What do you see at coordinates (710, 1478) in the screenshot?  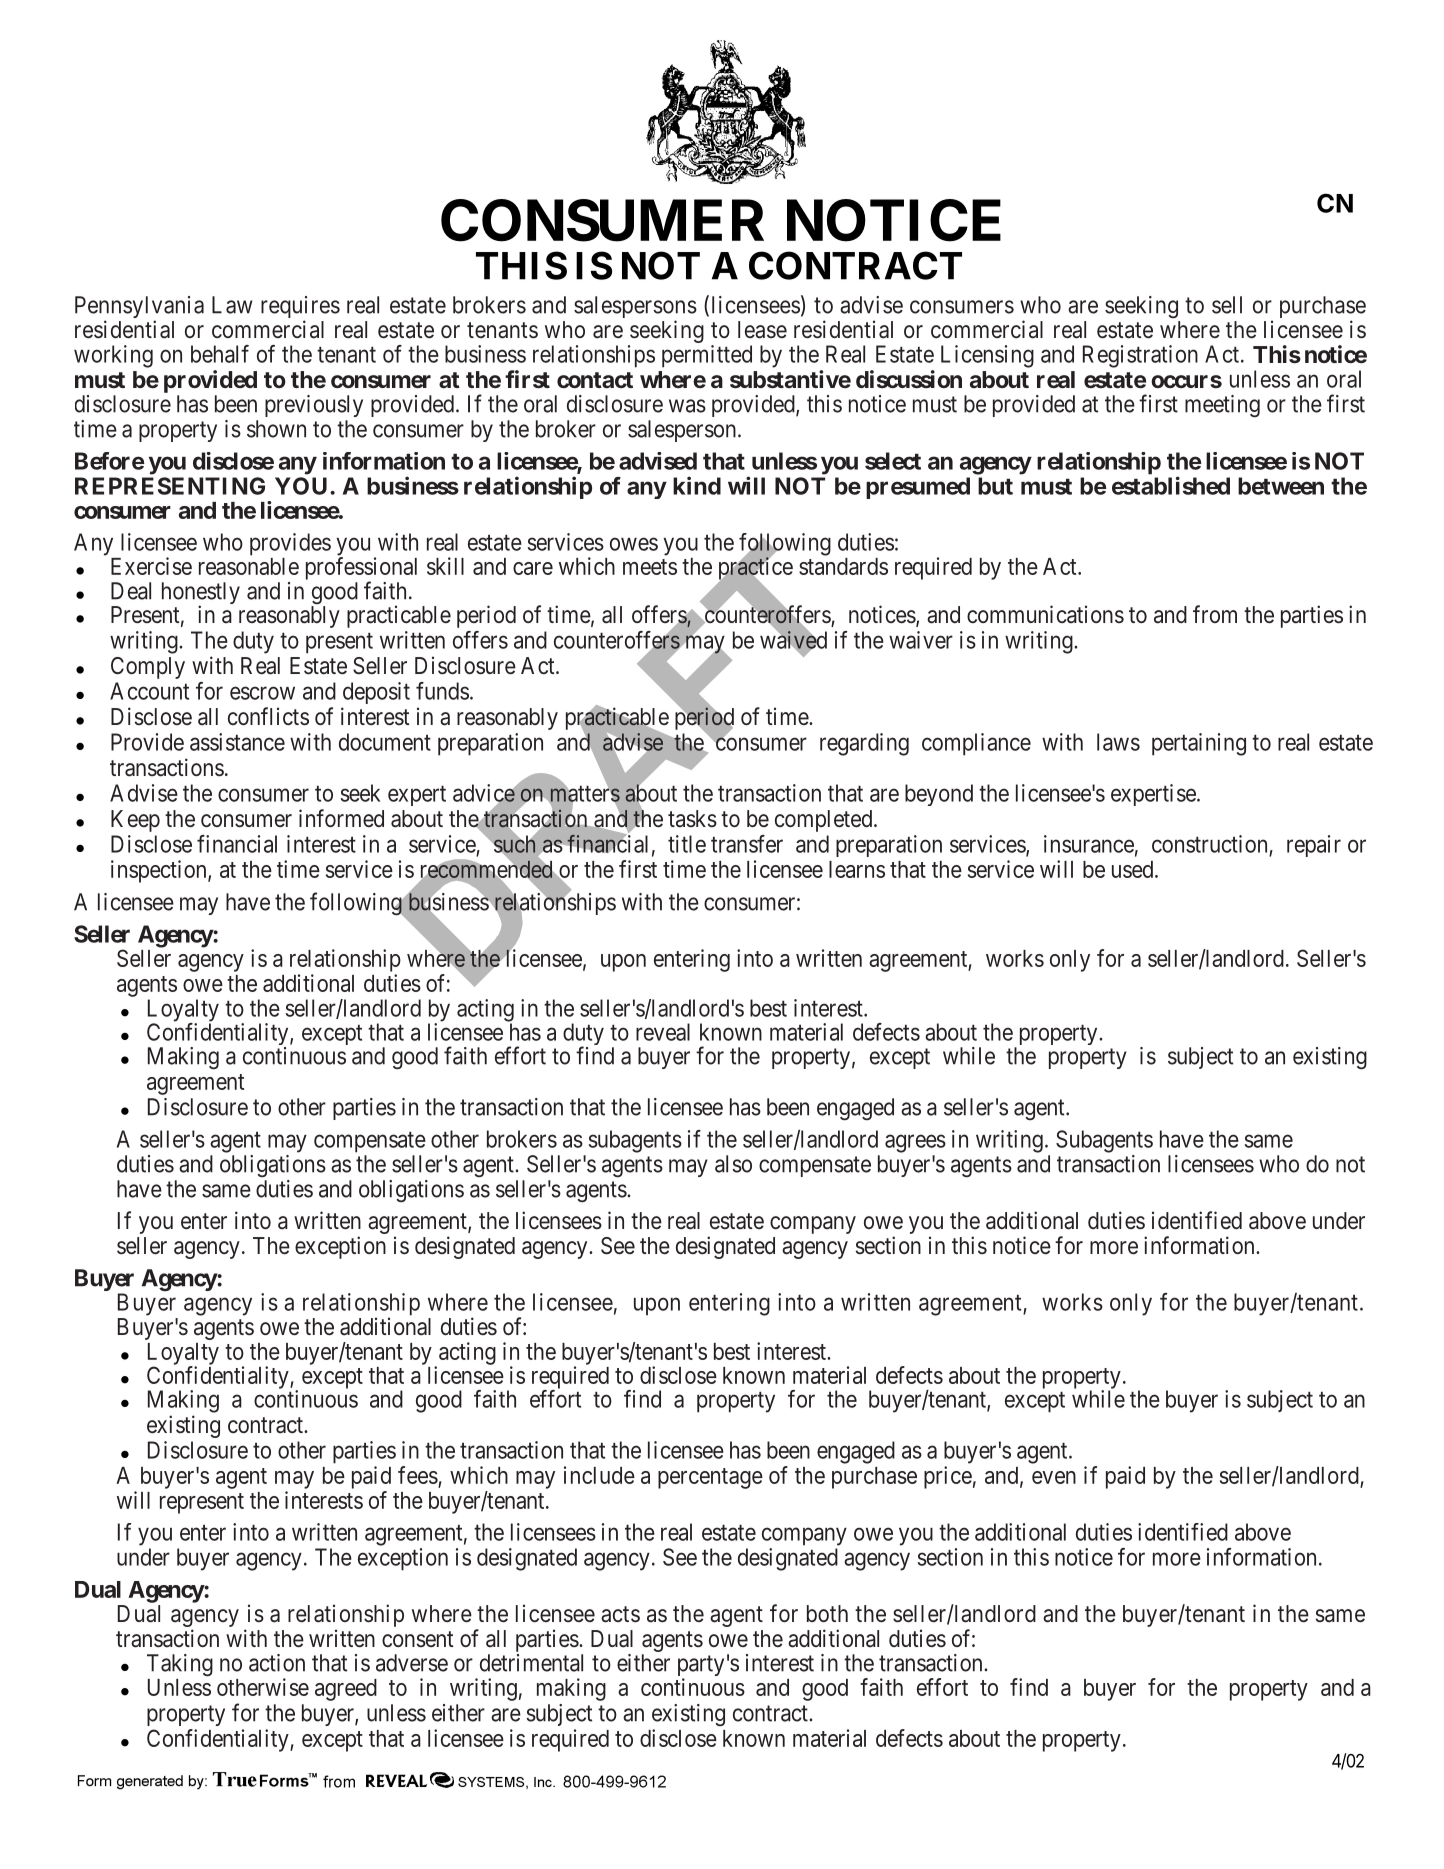 I see `percentage` at bounding box center [710, 1478].
